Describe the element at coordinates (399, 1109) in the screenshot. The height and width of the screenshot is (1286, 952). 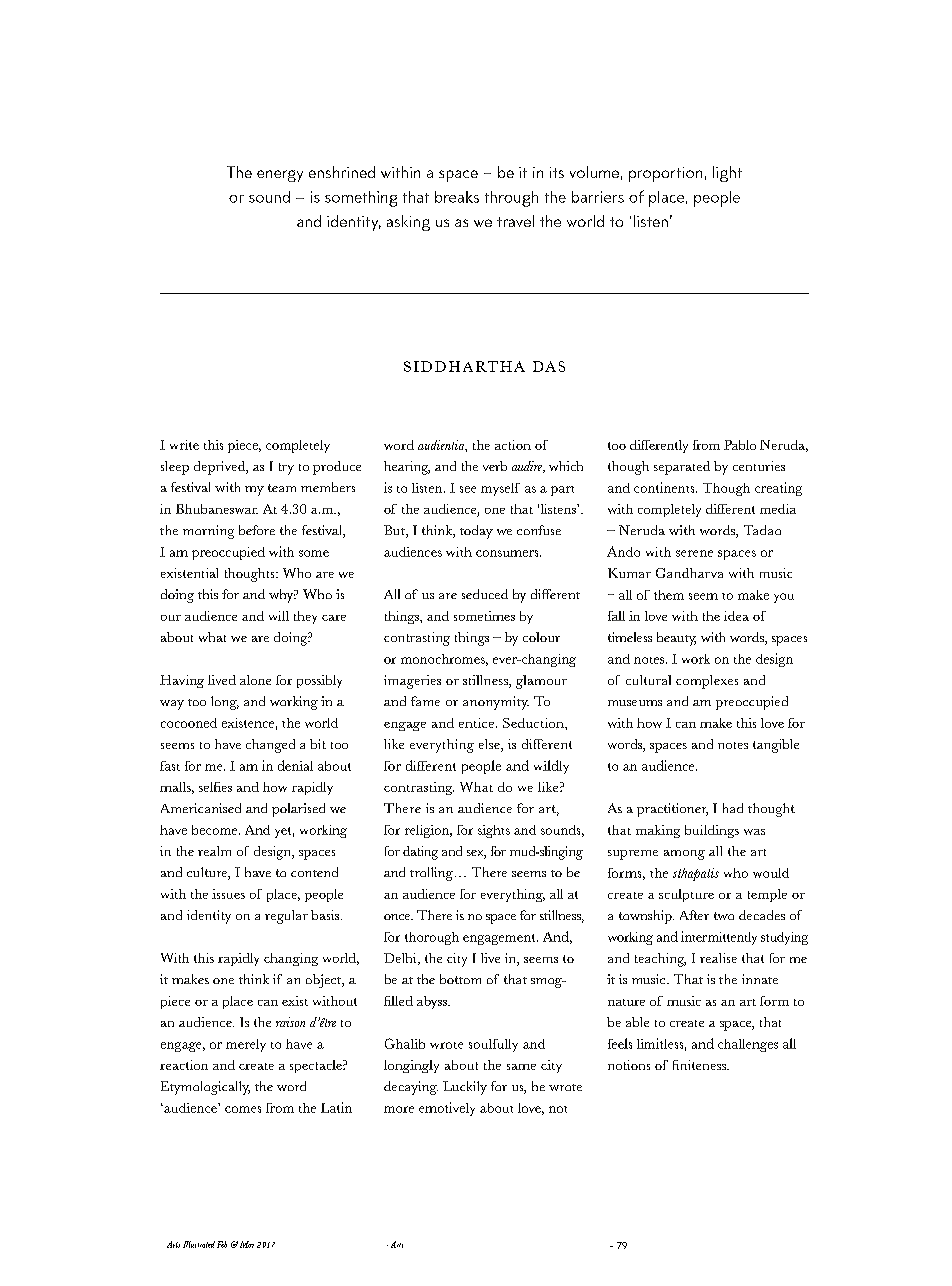
I see `more` at that location.
